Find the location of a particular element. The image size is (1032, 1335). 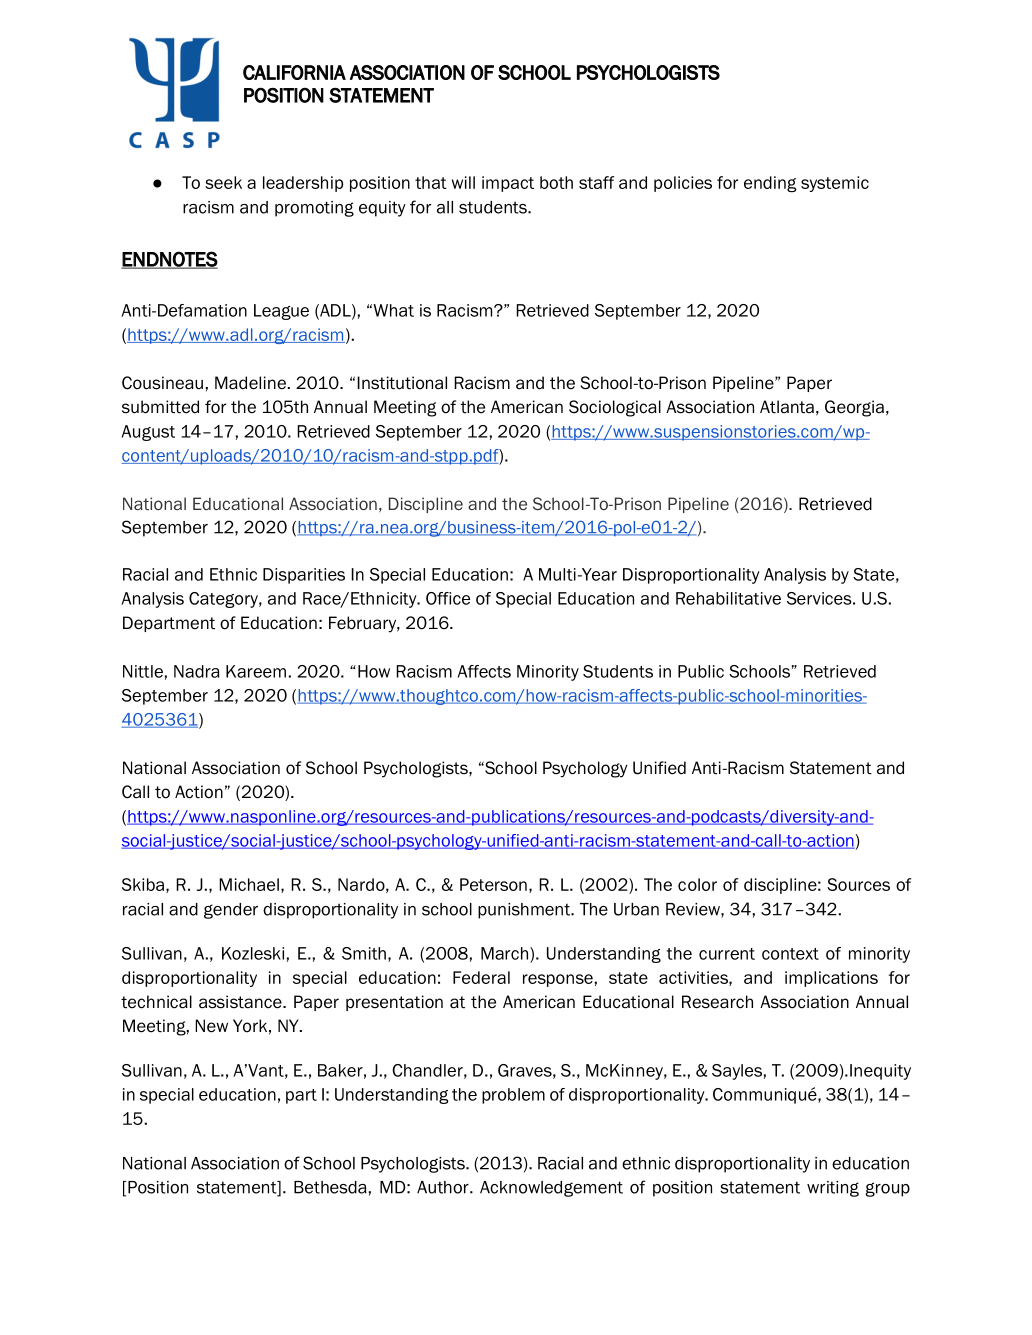

Kareem is located at coordinates (256, 671).
